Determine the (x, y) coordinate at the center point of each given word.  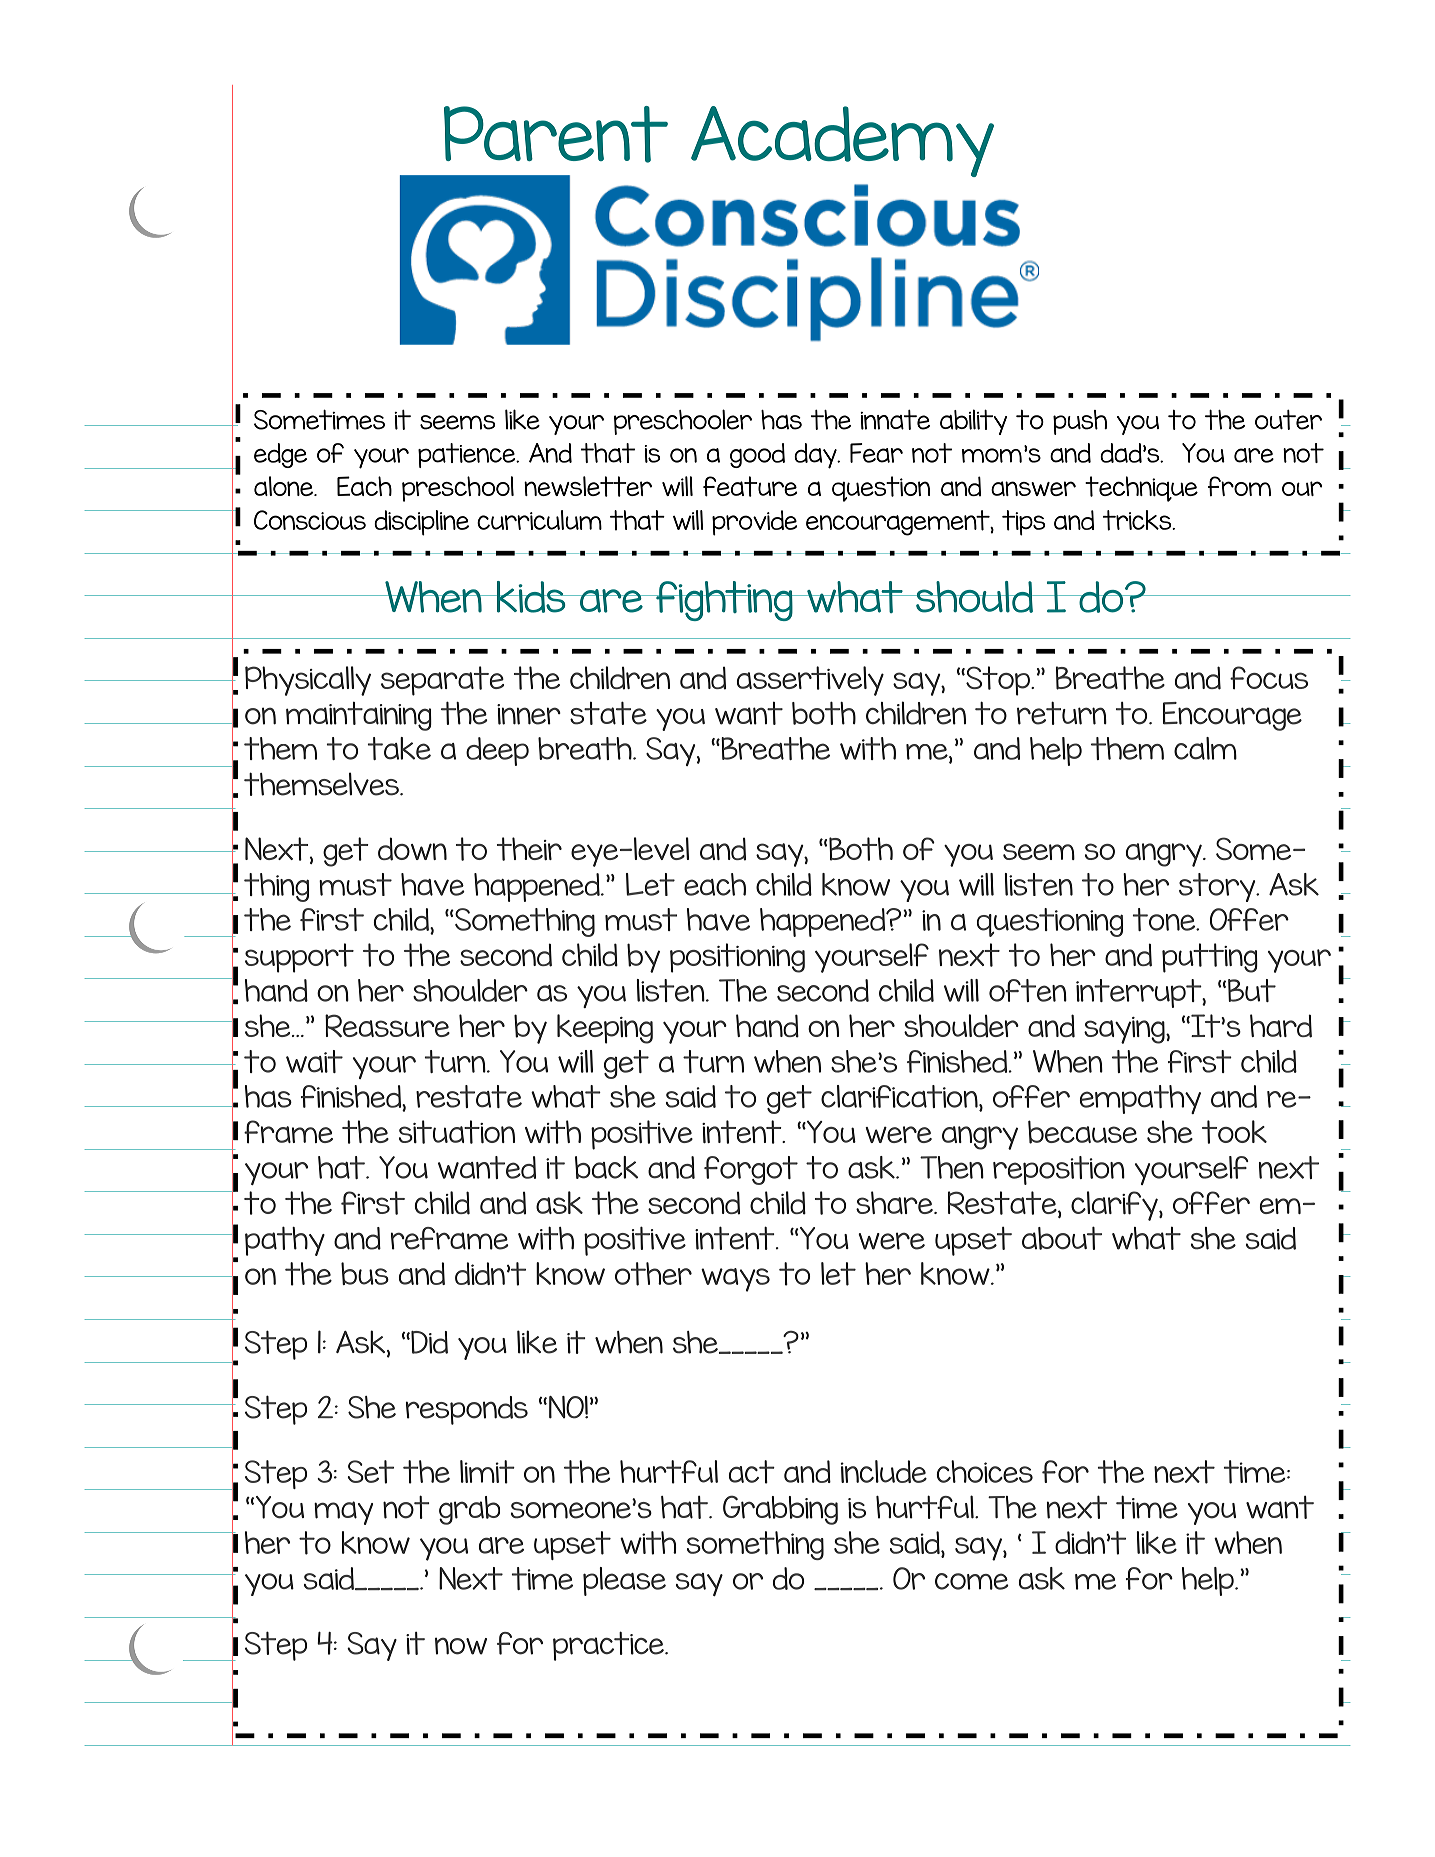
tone (1165, 919)
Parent (556, 134)
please (624, 1581)
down (412, 849)
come (972, 1581)
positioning (737, 958)
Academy (842, 141)
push (1080, 422)
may (343, 1513)
